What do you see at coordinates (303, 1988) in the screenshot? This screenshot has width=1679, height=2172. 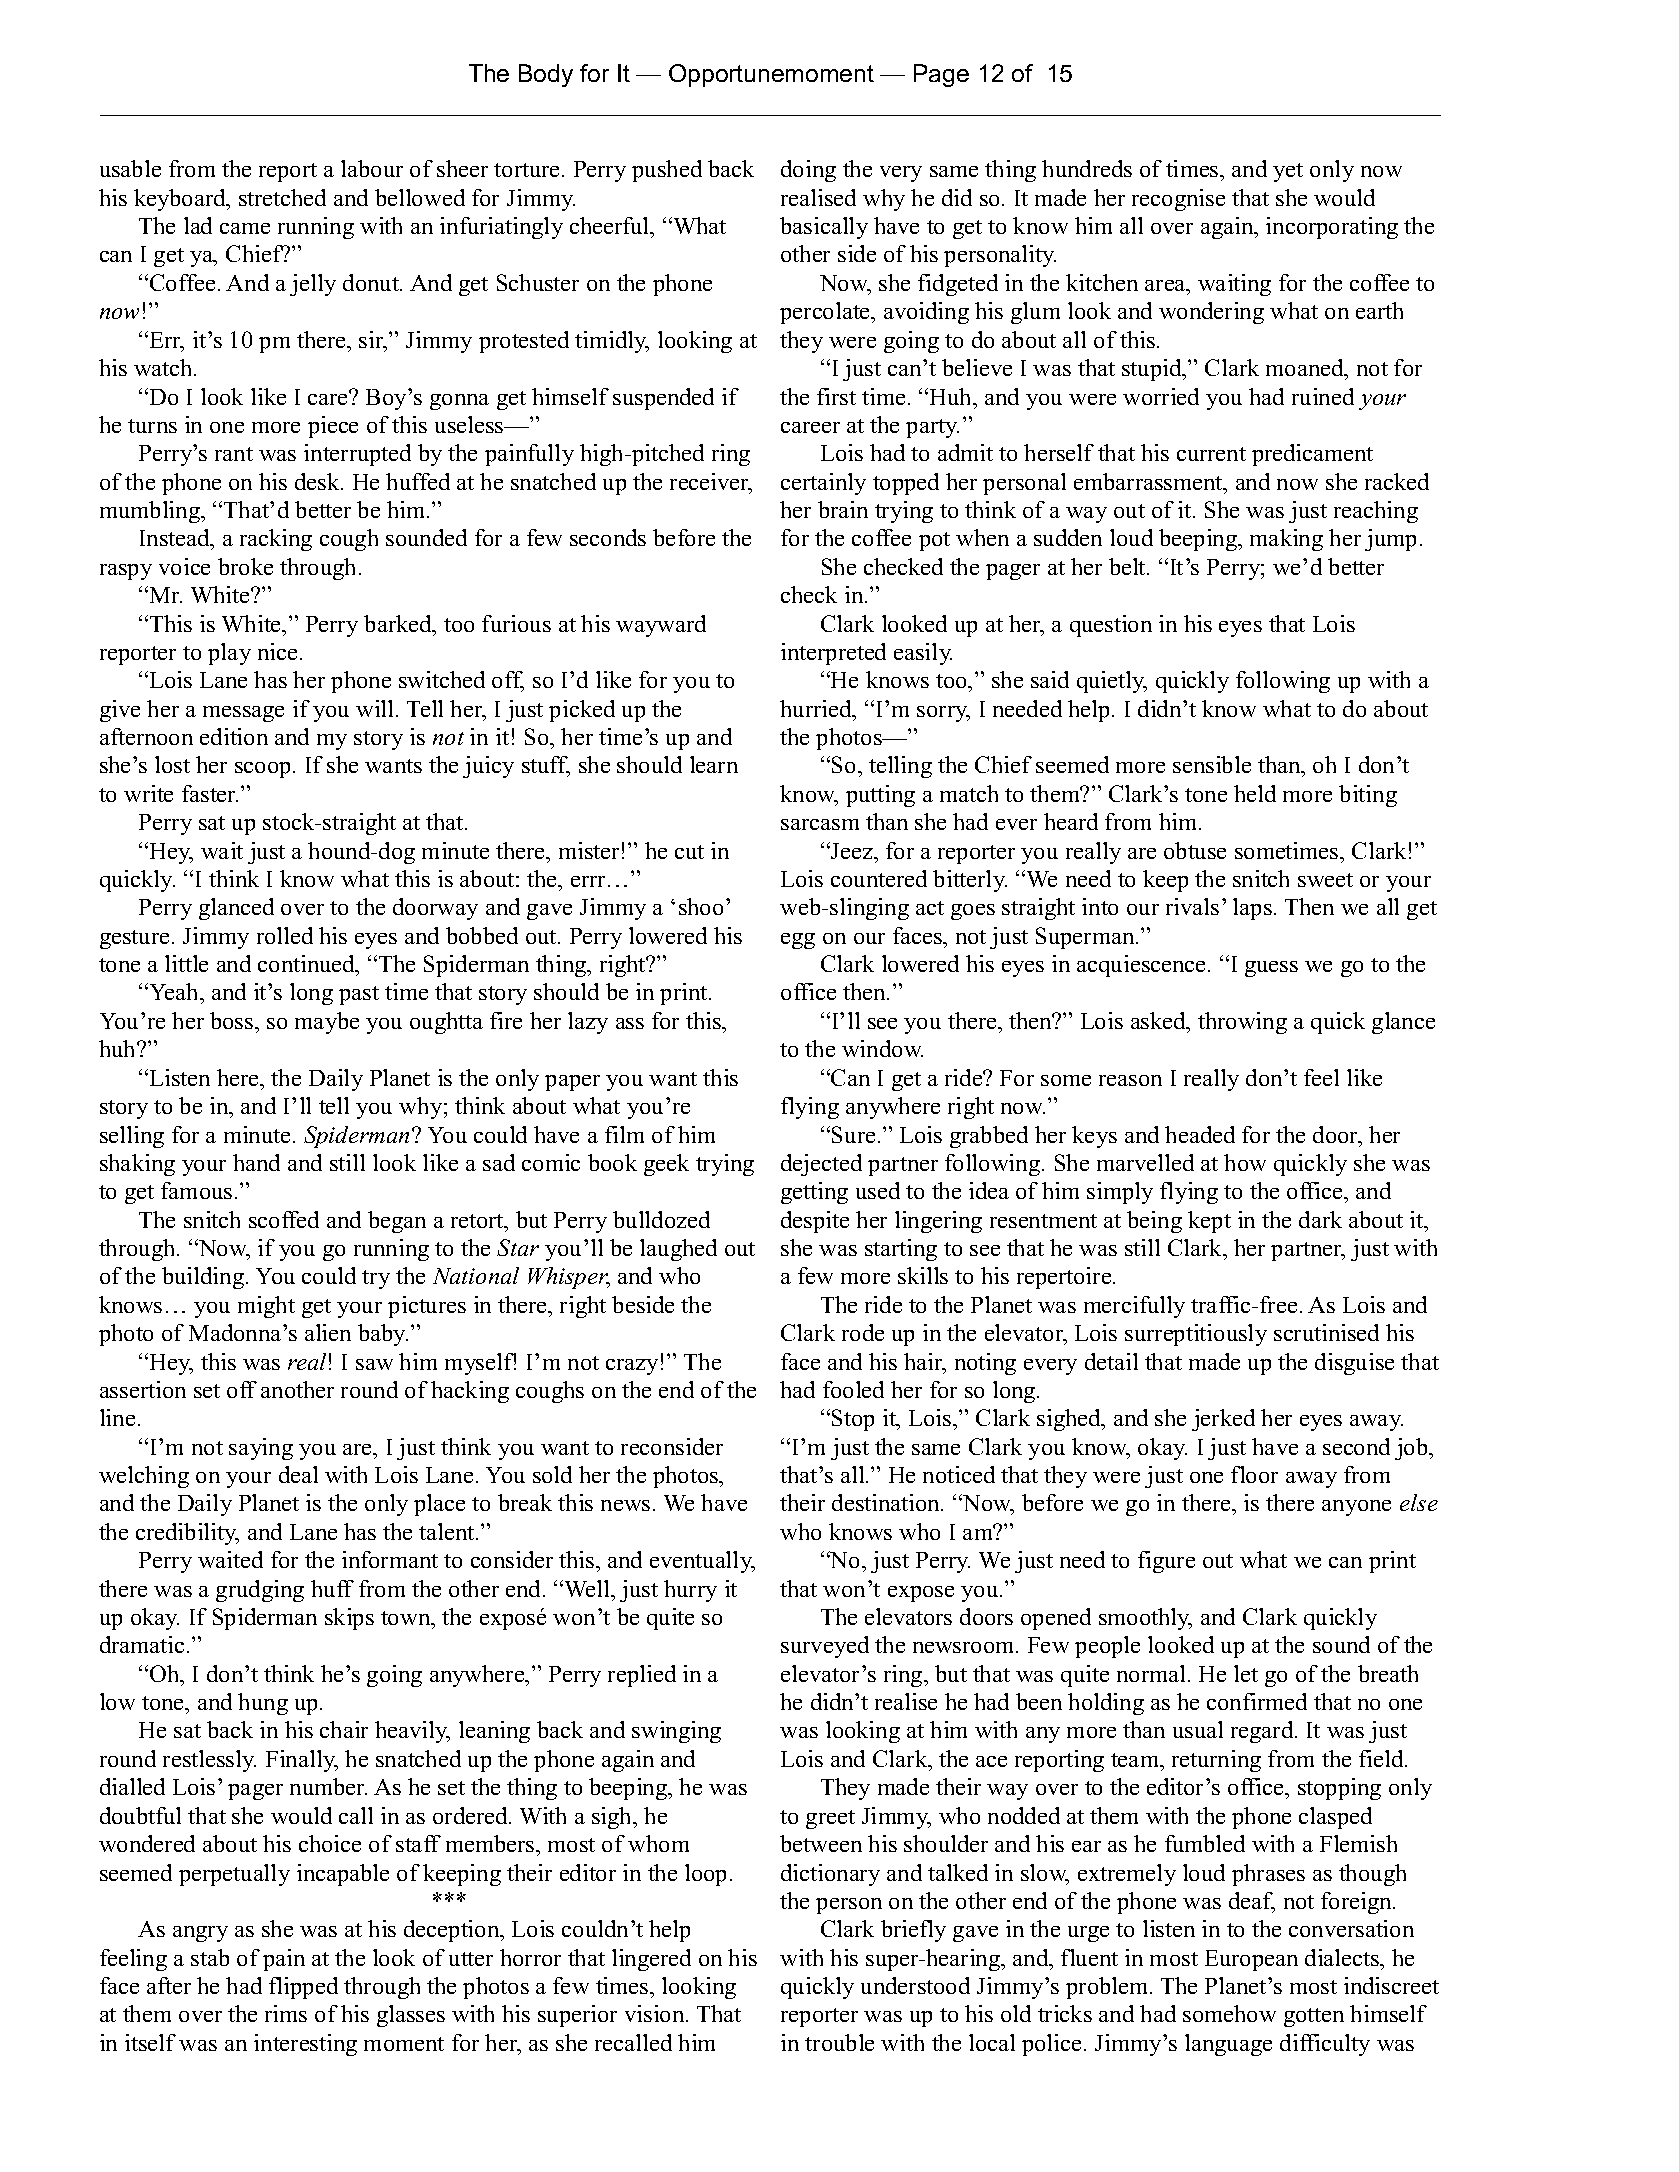 I see `flipped` at bounding box center [303, 1988].
